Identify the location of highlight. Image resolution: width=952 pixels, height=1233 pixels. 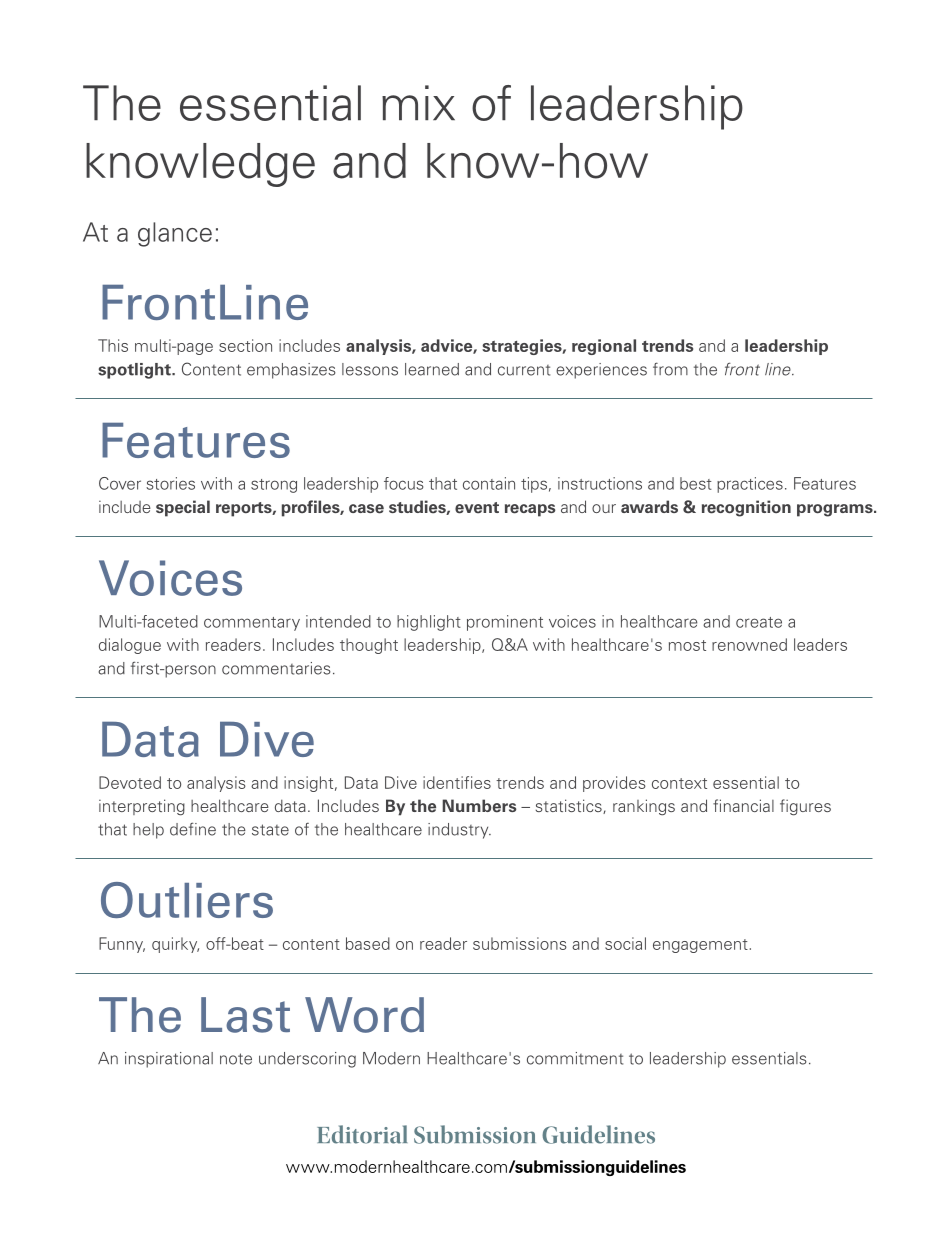
(429, 623).
